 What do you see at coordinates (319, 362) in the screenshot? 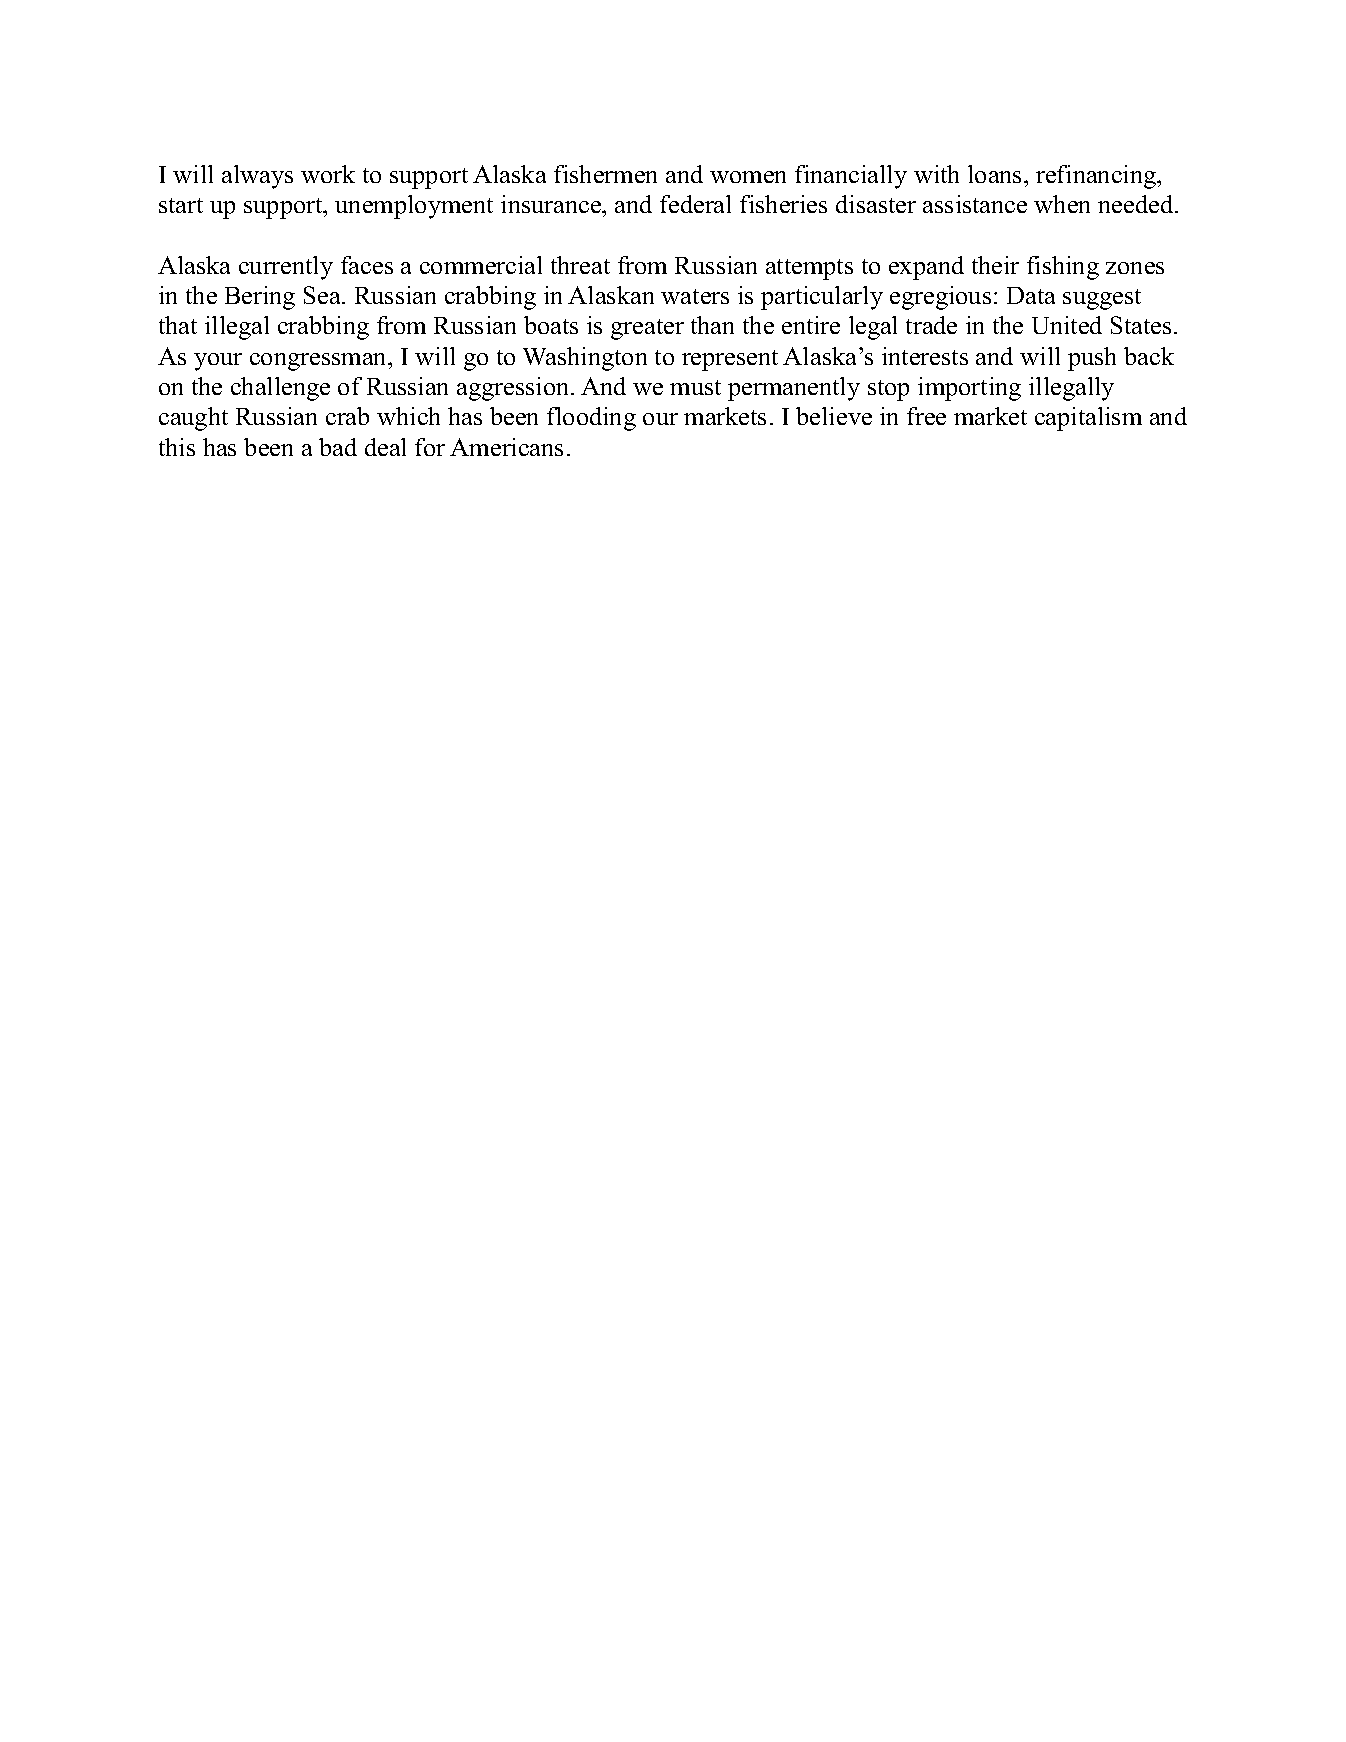
I see `congressman` at bounding box center [319, 362].
